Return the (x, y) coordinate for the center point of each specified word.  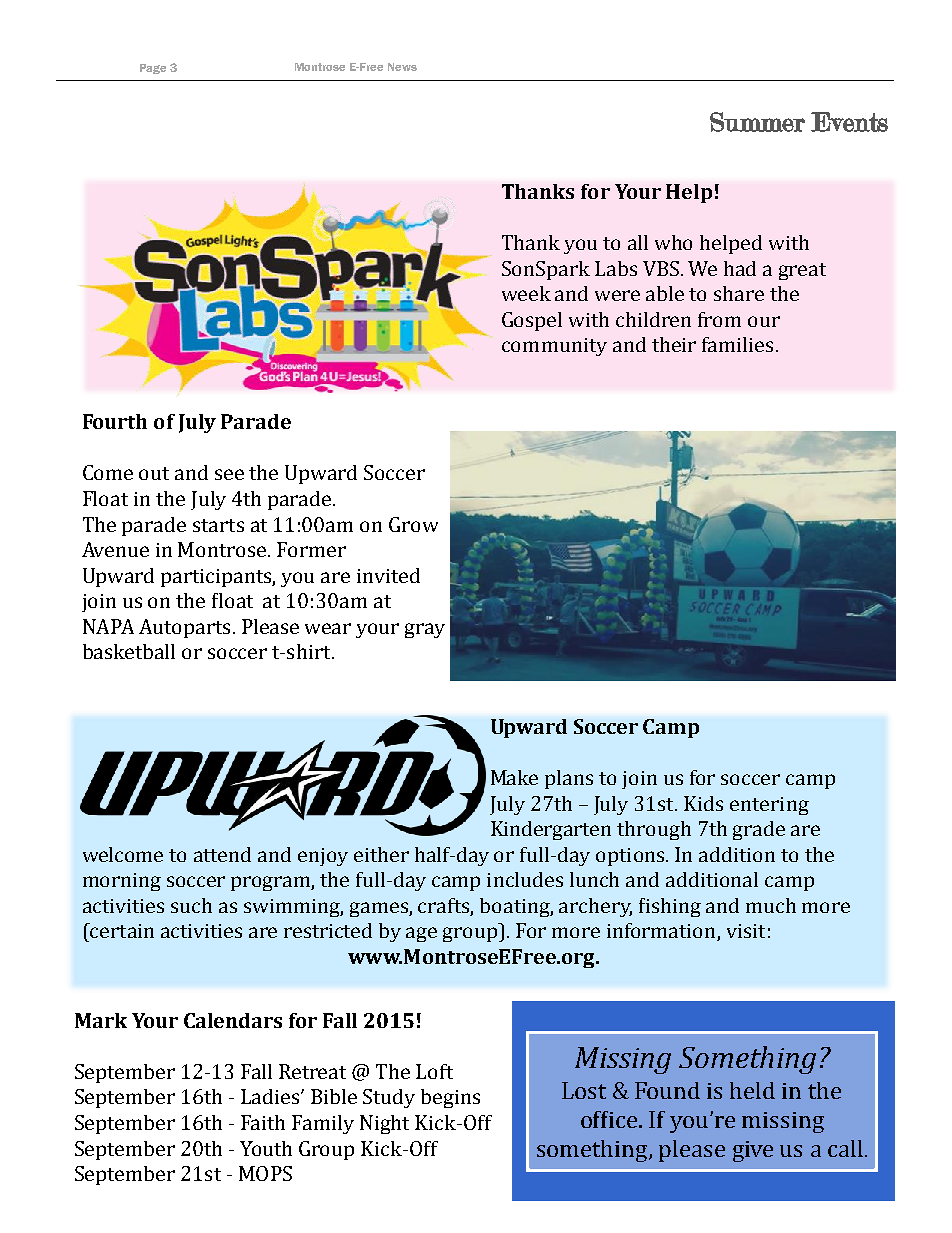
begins (450, 1098)
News (402, 67)
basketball (129, 651)
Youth (266, 1148)
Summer (757, 122)
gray (425, 630)
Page (153, 69)
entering (769, 806)
